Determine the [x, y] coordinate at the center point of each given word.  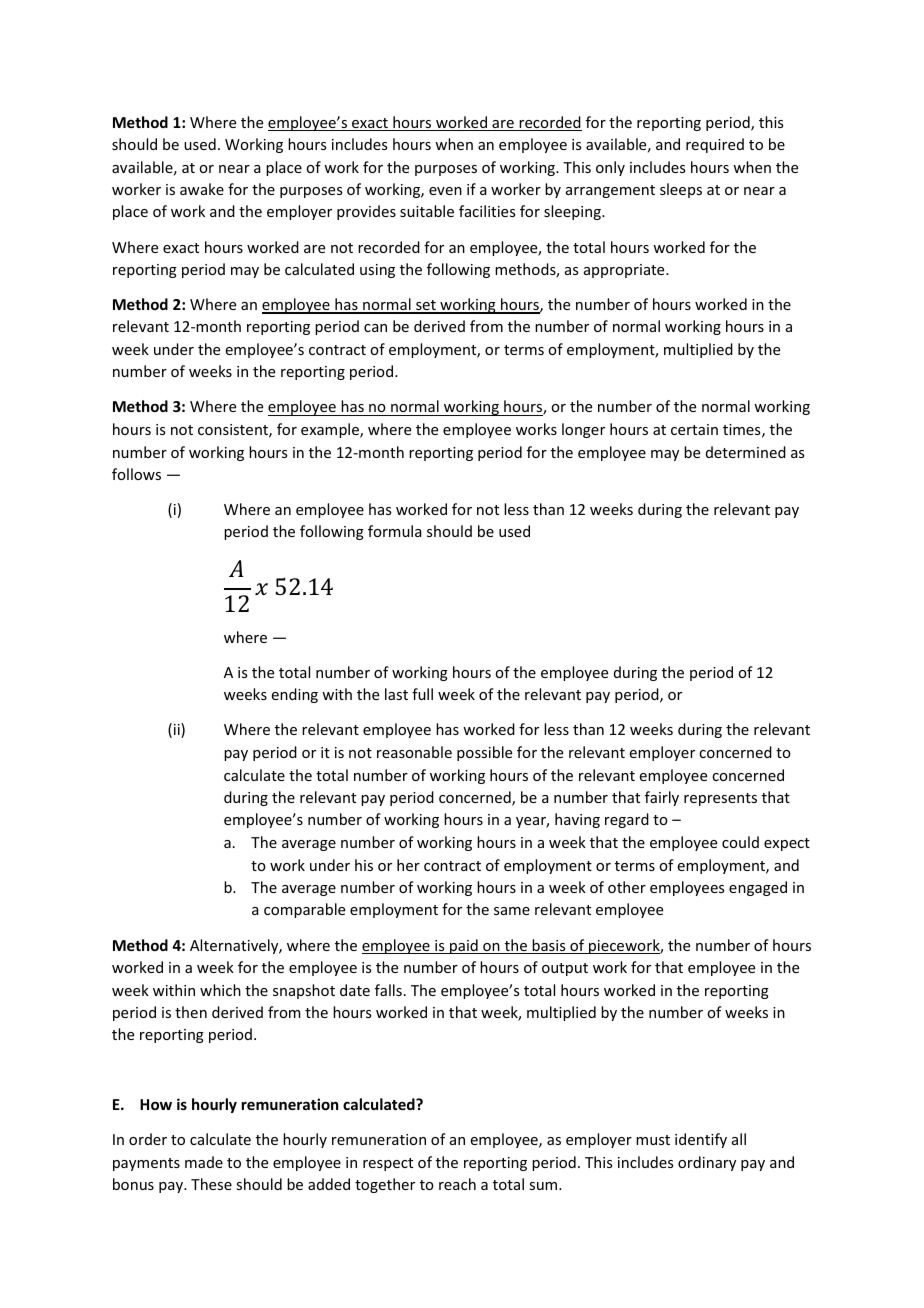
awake [202, 189]
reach [457, 1184]
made [204, 1162]
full [422, 694]
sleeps [681, 190]
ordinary [707, 1163]
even [445, 191]
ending [295, 695]
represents [720, 799]
